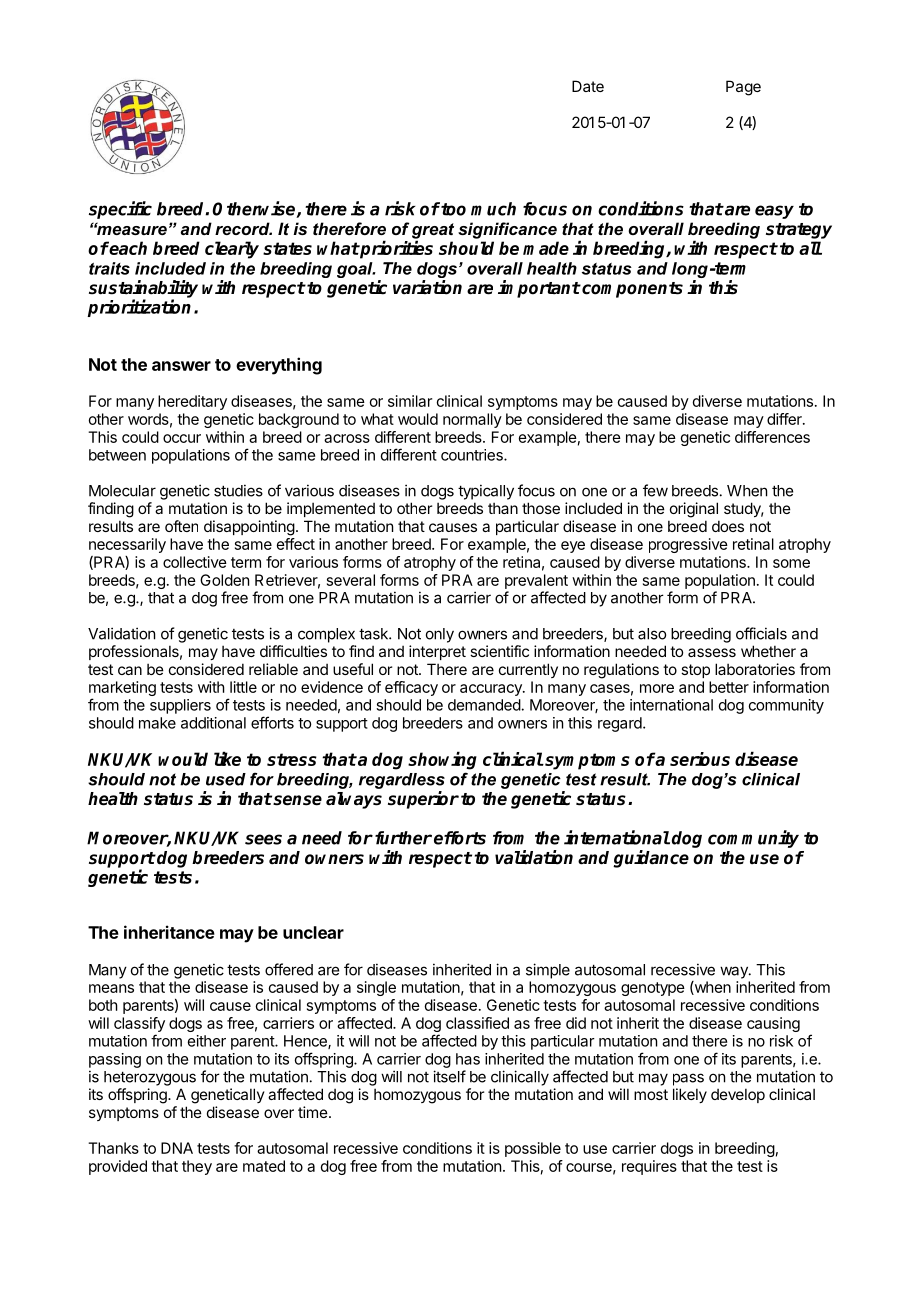 The height and width of the screenshot is (1308, 924). What do you see at coordinates (493, 209) in the screenshot?
I see `much` at bounding box center [493, 209].
